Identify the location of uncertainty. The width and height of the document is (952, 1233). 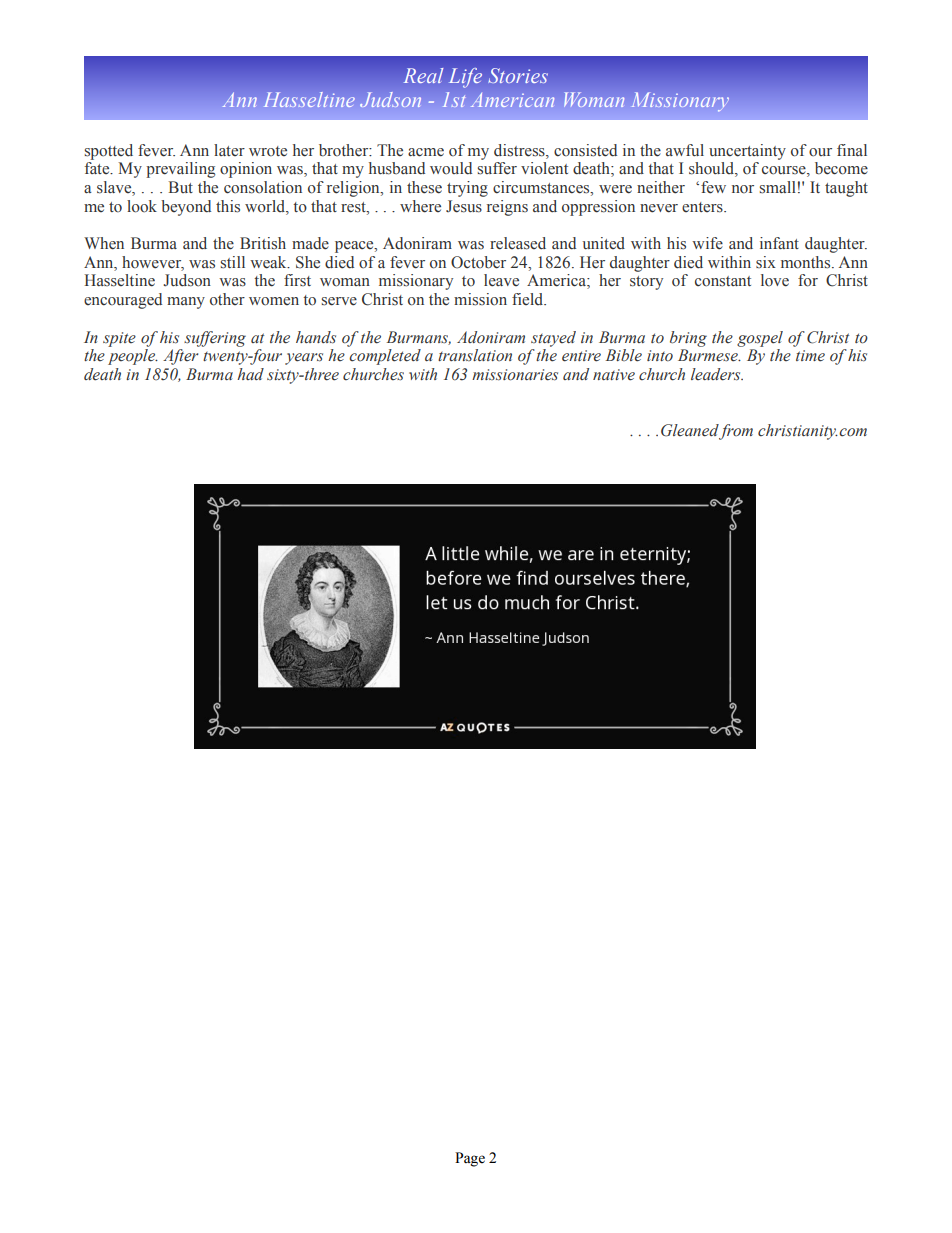
(747, 152).
